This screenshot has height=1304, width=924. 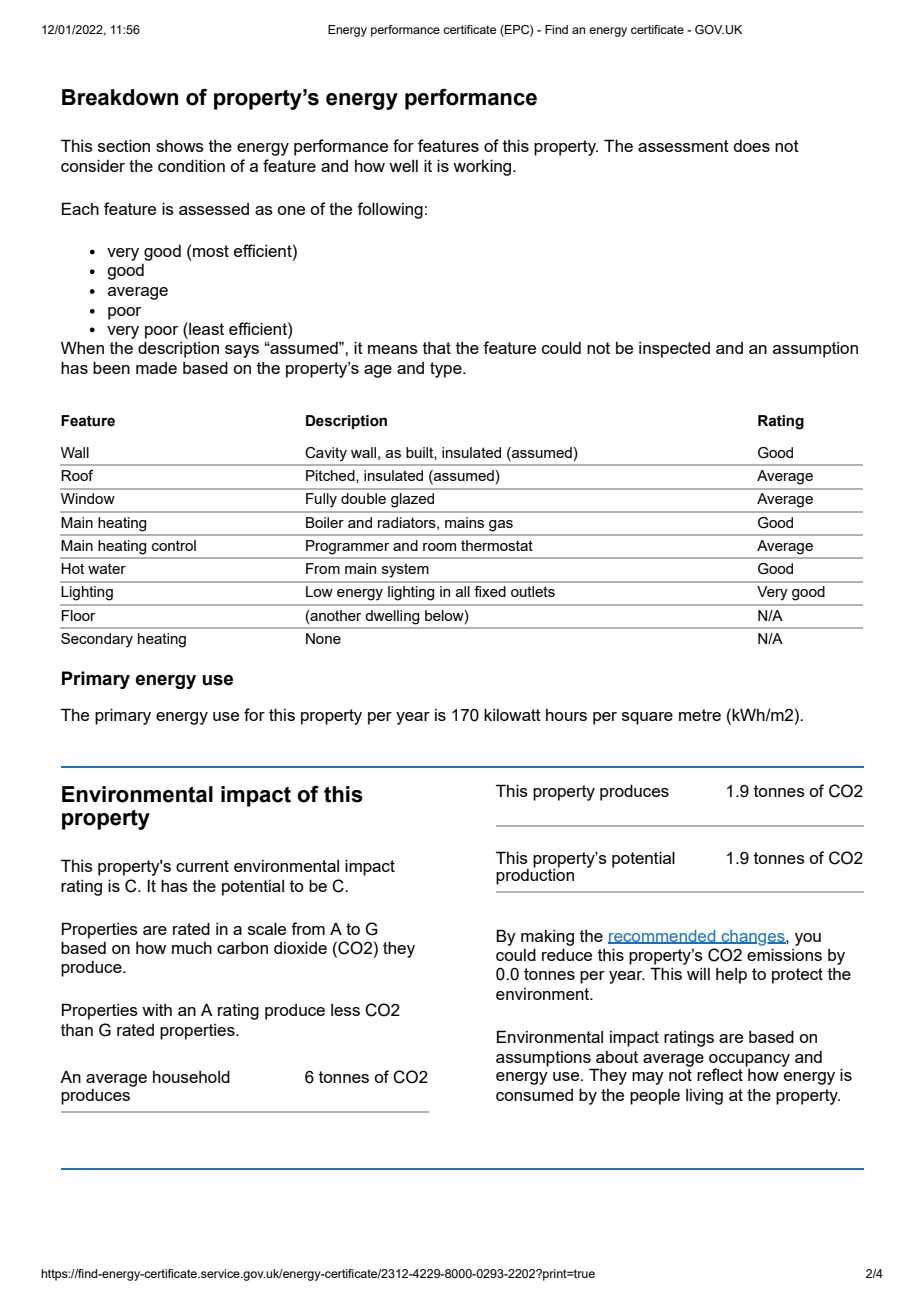 What do you see at coordinates (720, 1074) in the screenshot?
I see `reflect` at bounding box center [720, 1074].
